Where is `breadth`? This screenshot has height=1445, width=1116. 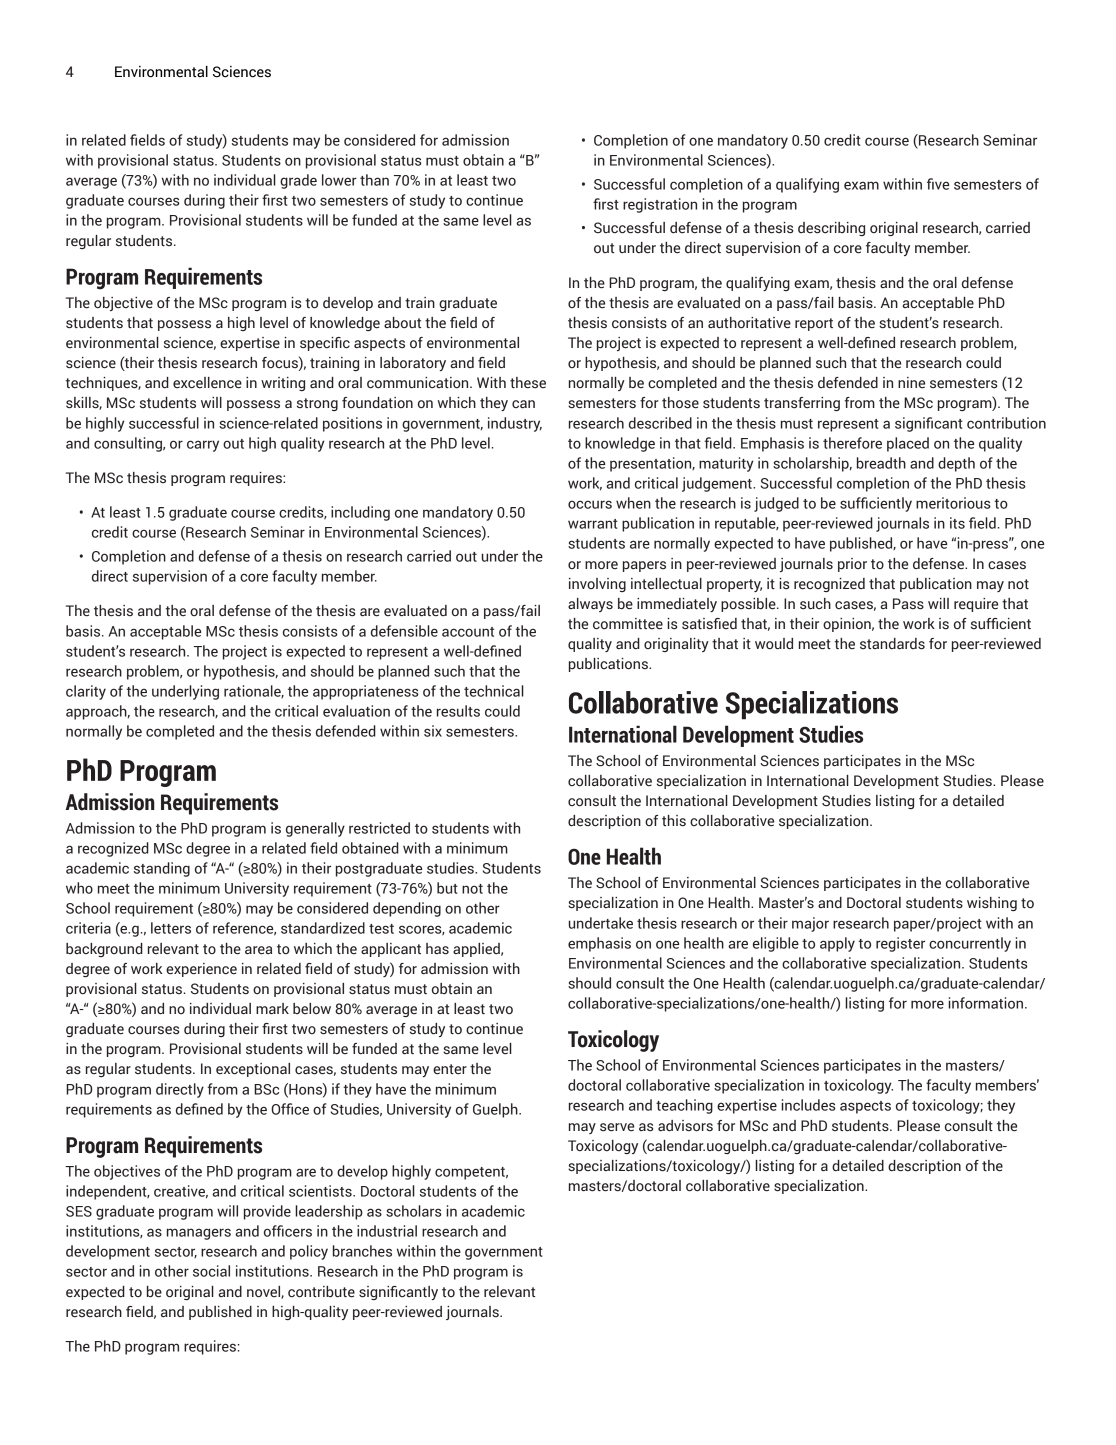
breadth is located at coordinates (881, 463).
